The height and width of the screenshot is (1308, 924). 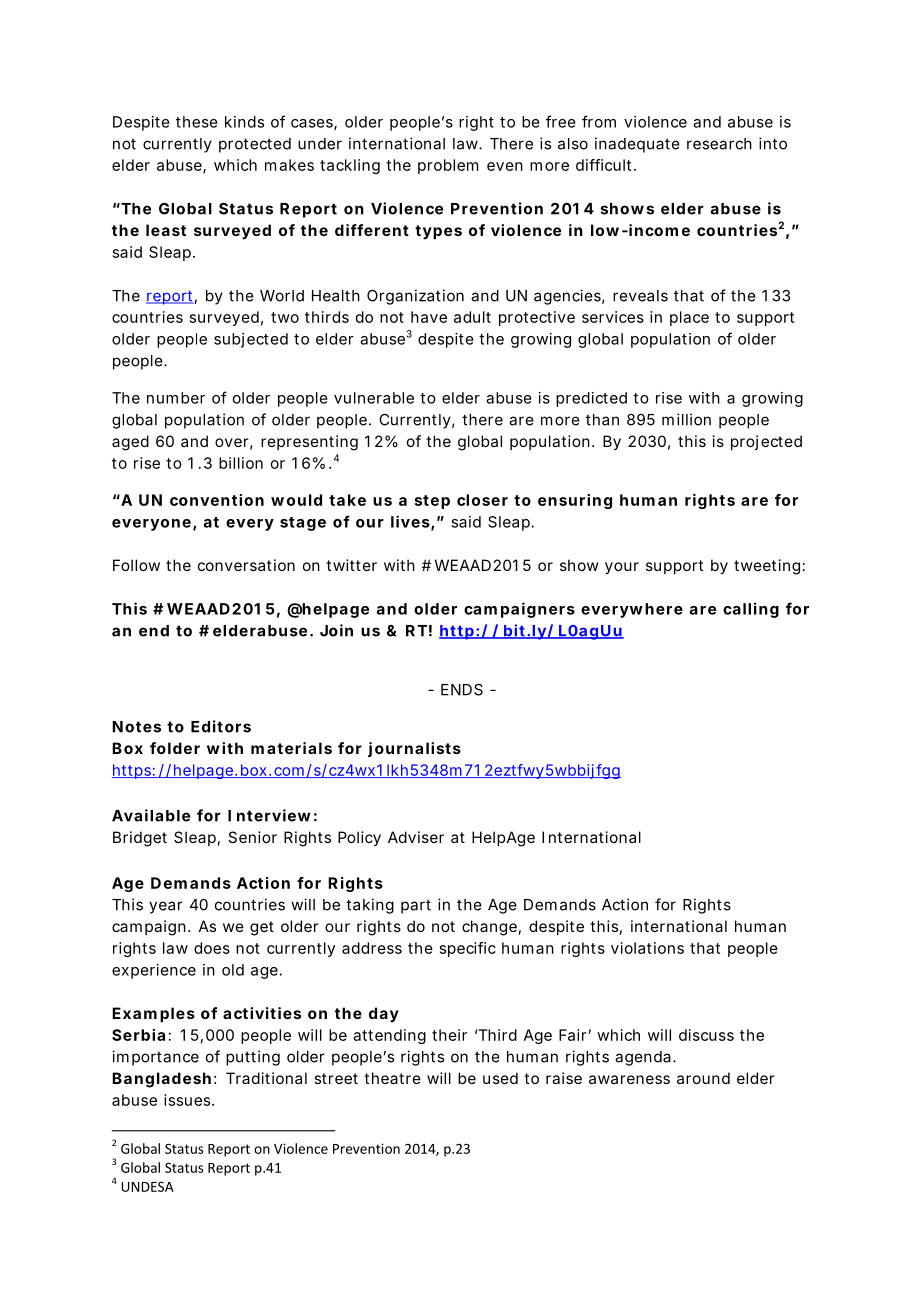 What do you see at coordinates (189, 1100) in the screenshot?
I see `issues` at bounding box center [189, 1100].
